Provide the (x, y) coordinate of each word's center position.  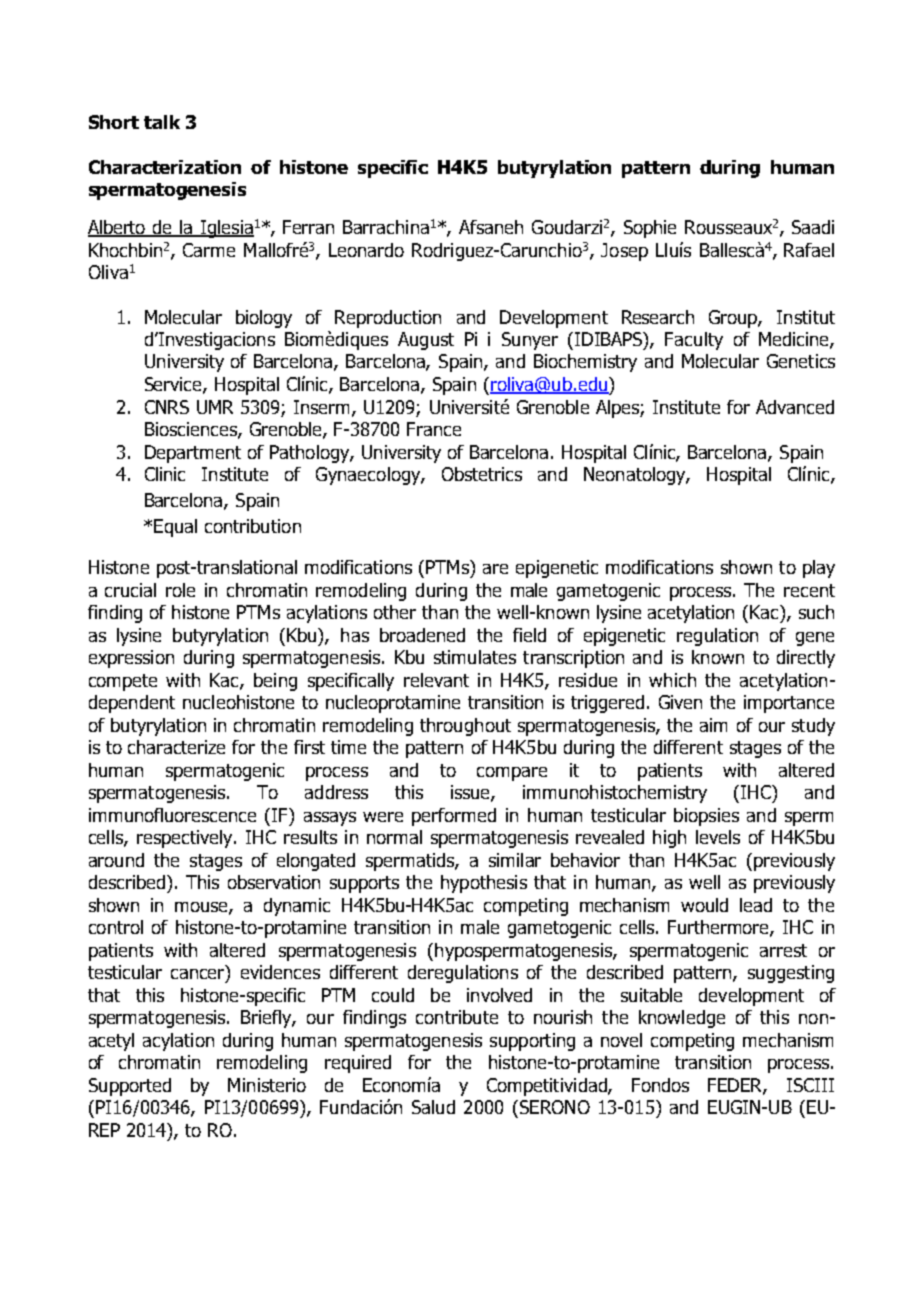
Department (193, 454)
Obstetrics (482, 474)
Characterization (165, 167)
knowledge (682, 1019)
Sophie (650, 229)
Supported (130, 1087)
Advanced (795, 407)
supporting (532, 1042)
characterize (176, 747)
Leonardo (366, 250)
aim (713, 725)
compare (512, 774)
